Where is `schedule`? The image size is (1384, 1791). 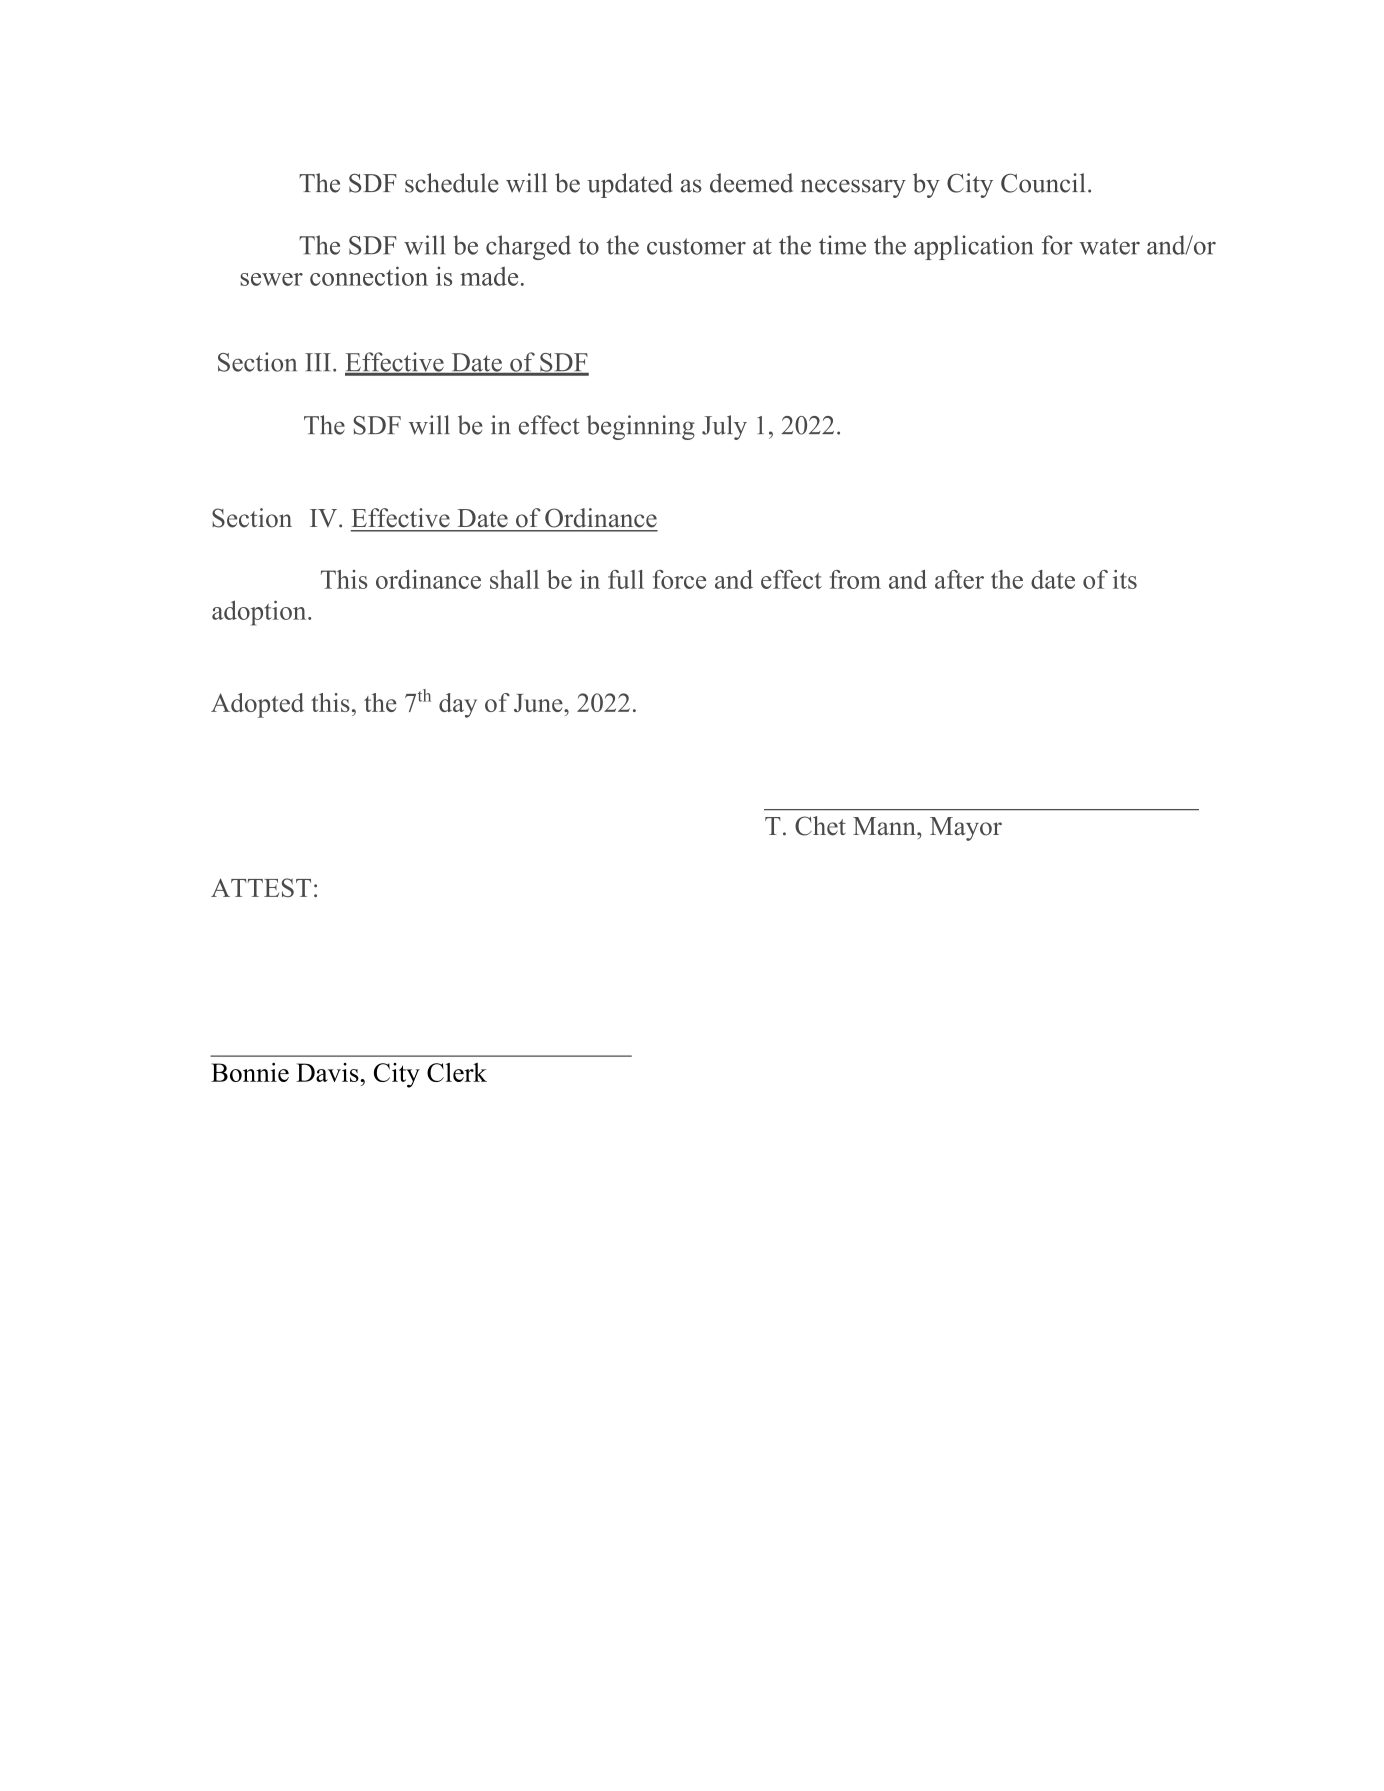 schedule is located at coordinates (452, 183).
